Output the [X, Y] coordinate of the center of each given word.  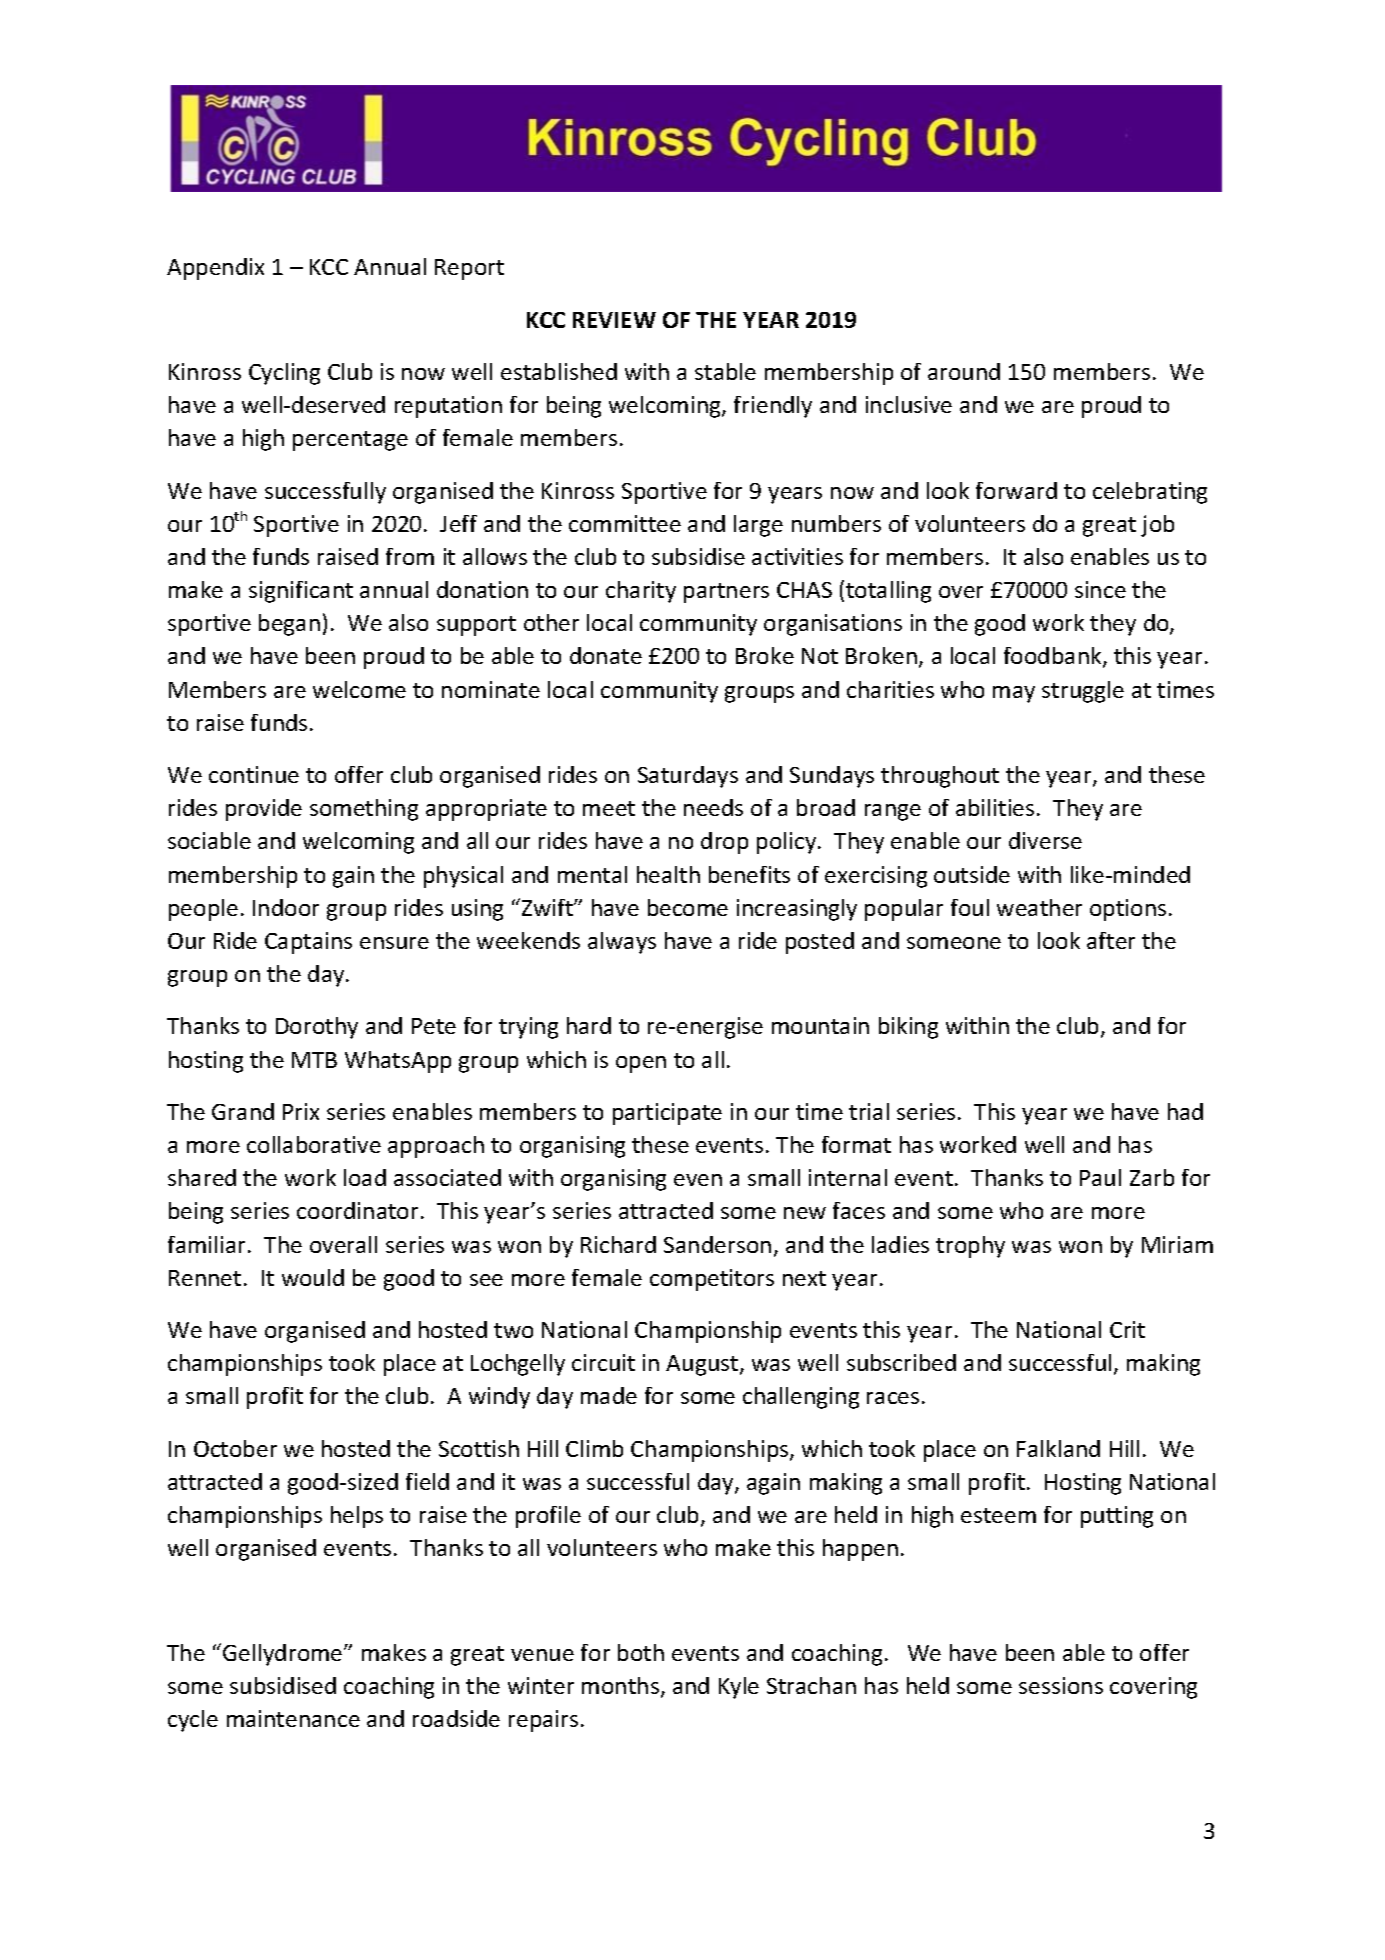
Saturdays [688, 777]
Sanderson [717, 1244]
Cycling [284, 374]
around [964, 371]
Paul [1100, 1177]
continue [254, 774]
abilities [995, 807]
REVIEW [614, 320]
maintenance [293, 1718]
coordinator [357, 1210]
